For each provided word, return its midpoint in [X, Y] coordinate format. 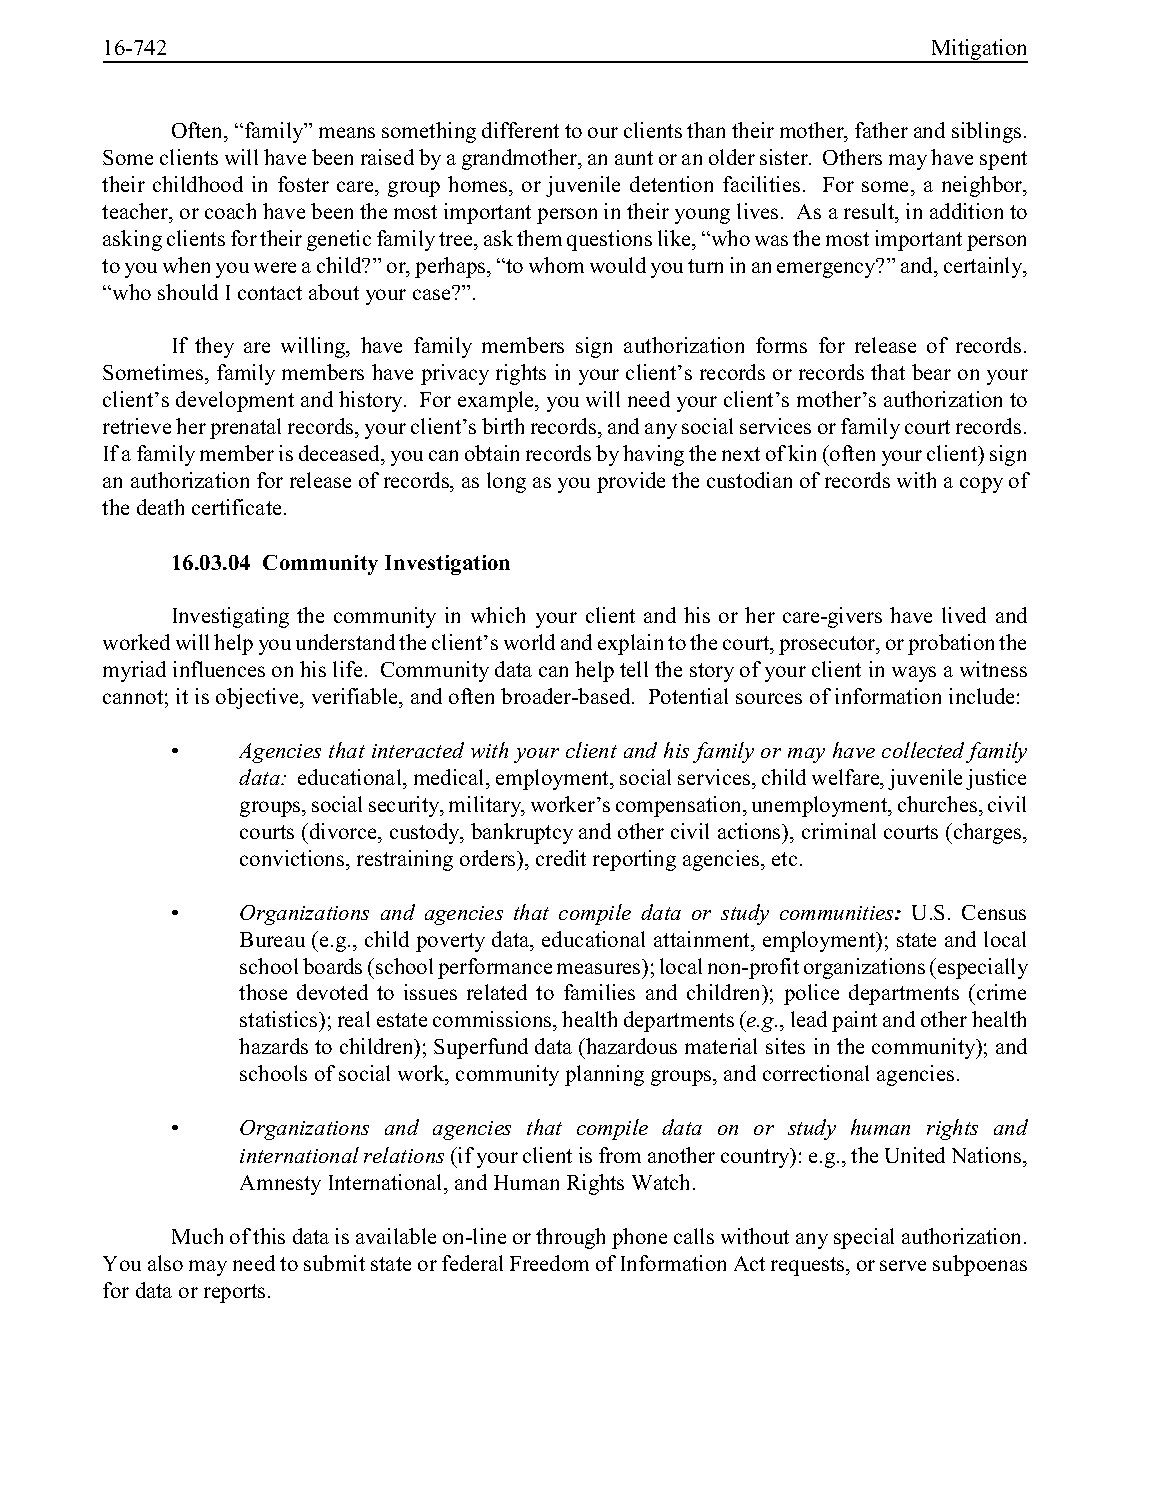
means [347, 132]
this [269, 1236]
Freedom [549, 1263]
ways [914, 674]
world [529, 642]
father [881, 130]
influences [219, 669]
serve [903, 1265]
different [520, 130]
